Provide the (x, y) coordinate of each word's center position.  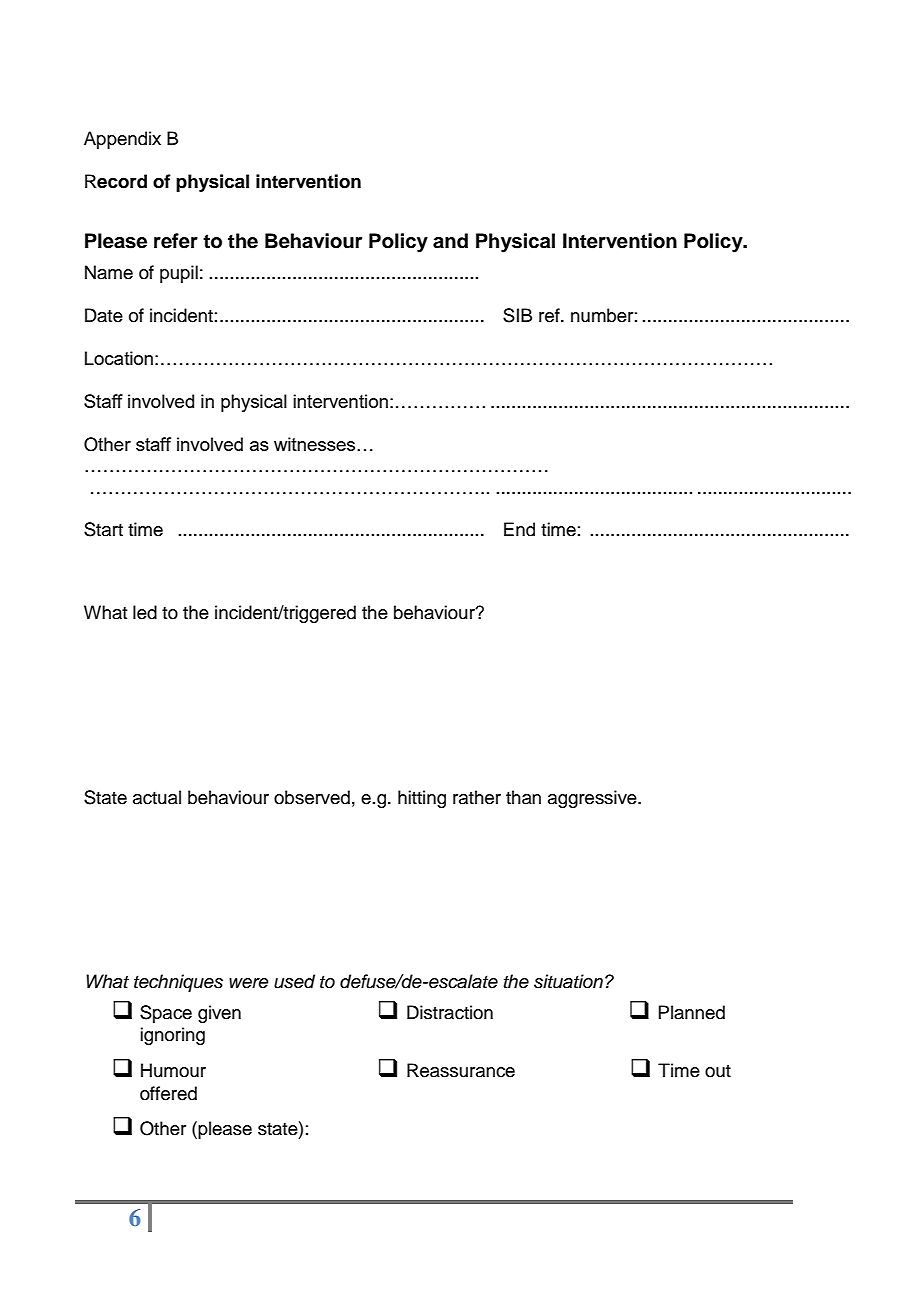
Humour (173, 1070)
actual (157, 797)
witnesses (316, 444)
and (450, 241)
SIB (517, 315)
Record (116, 181)
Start (103, 529)
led (145, 612)
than (523, 797)
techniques (178, 983)
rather (477, 797)
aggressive (593, 799)
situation (568, 981)
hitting (422, 799)
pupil (179, 274)
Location (119, 358)
